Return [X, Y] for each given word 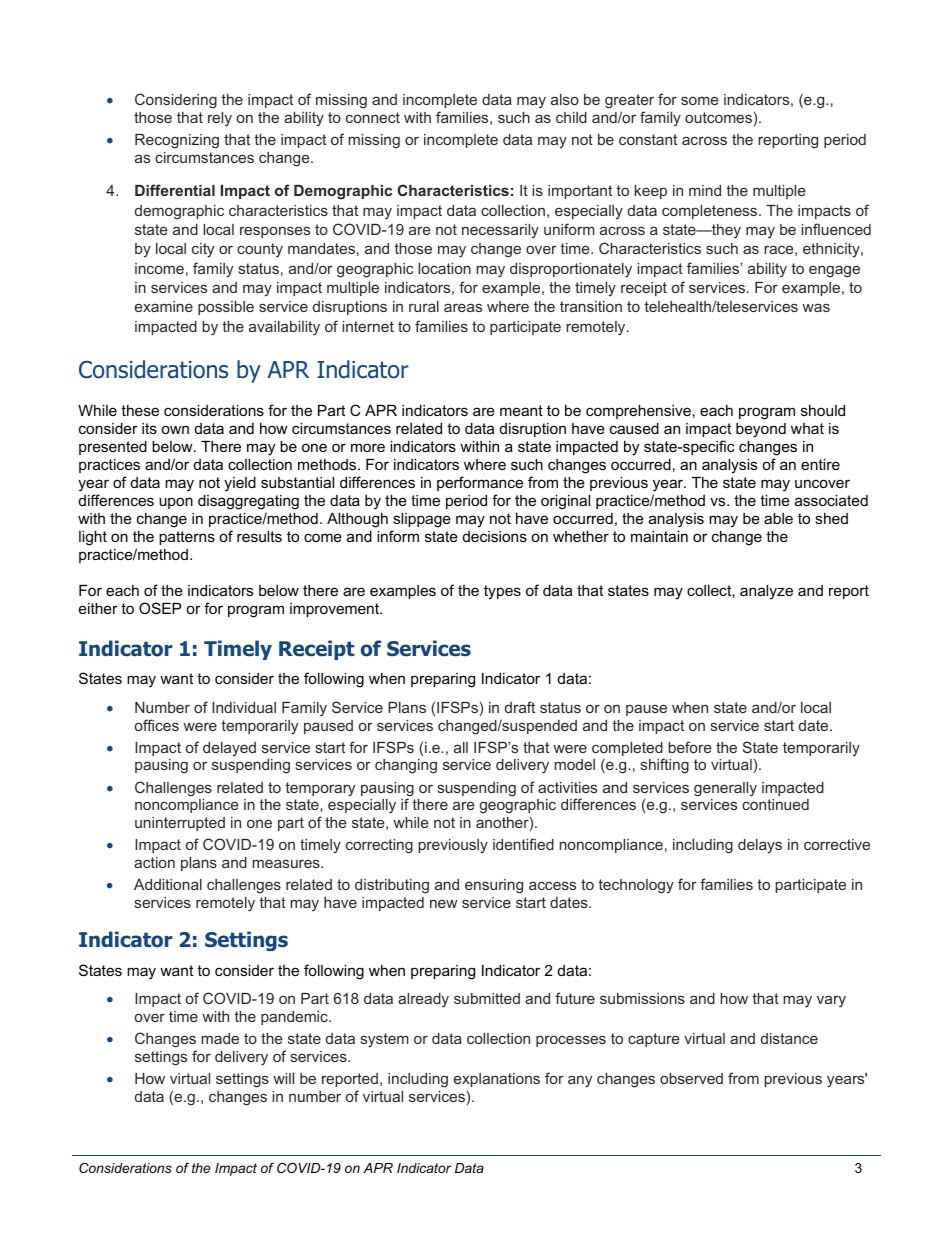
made [220, 1038]
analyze [766, 592]
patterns [187, 538]
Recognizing [177, 141]
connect [373, 117]
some [700, 100]
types [502, 592]
